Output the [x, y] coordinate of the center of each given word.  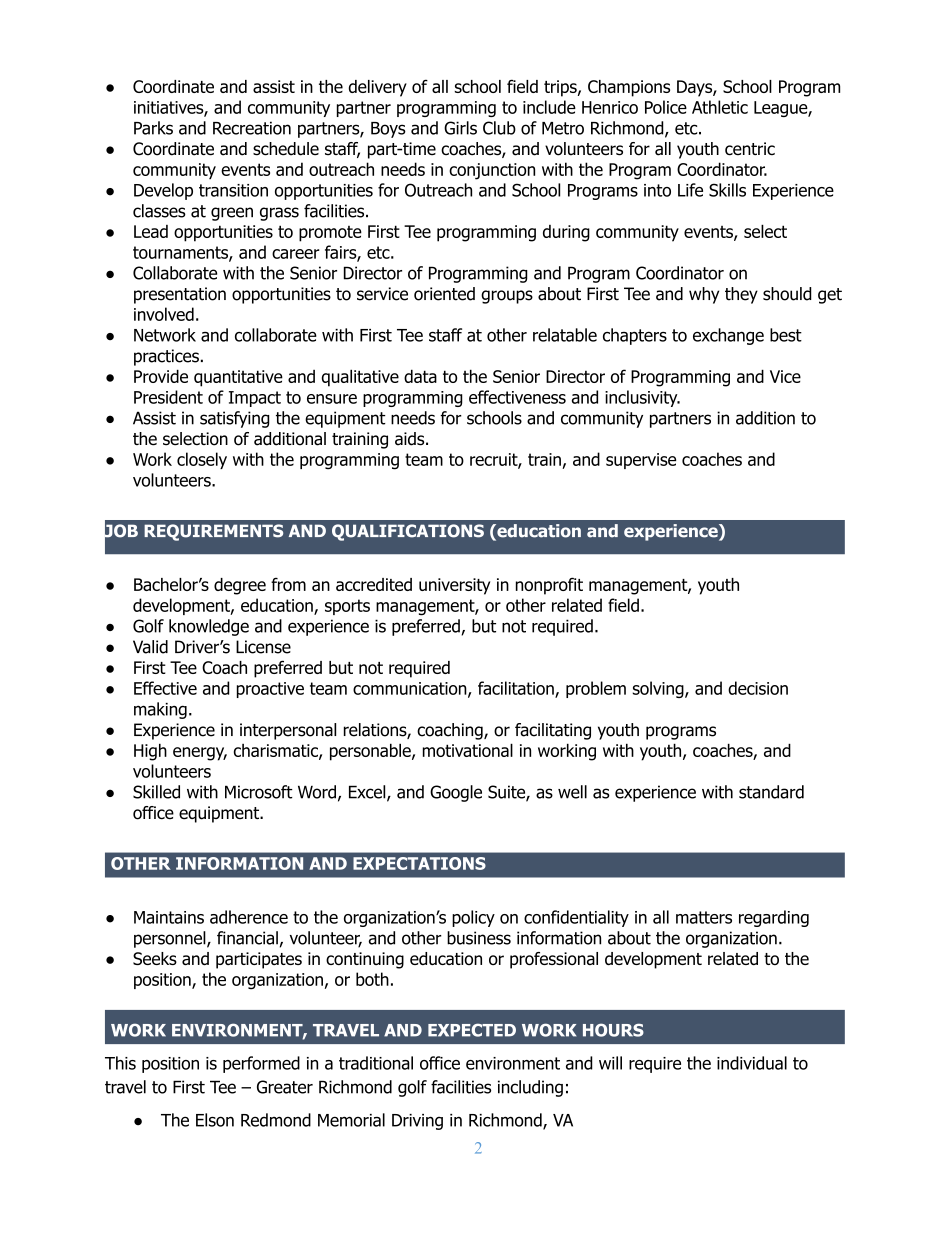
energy [200, 754]
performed [261, 1064]
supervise [641, 461]
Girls [460, 128]
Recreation [252, 128]
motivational [468, 750]
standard [771, 792]
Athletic [720, 107]
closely [202, 460]
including [530, 1088]
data [420, 376]
